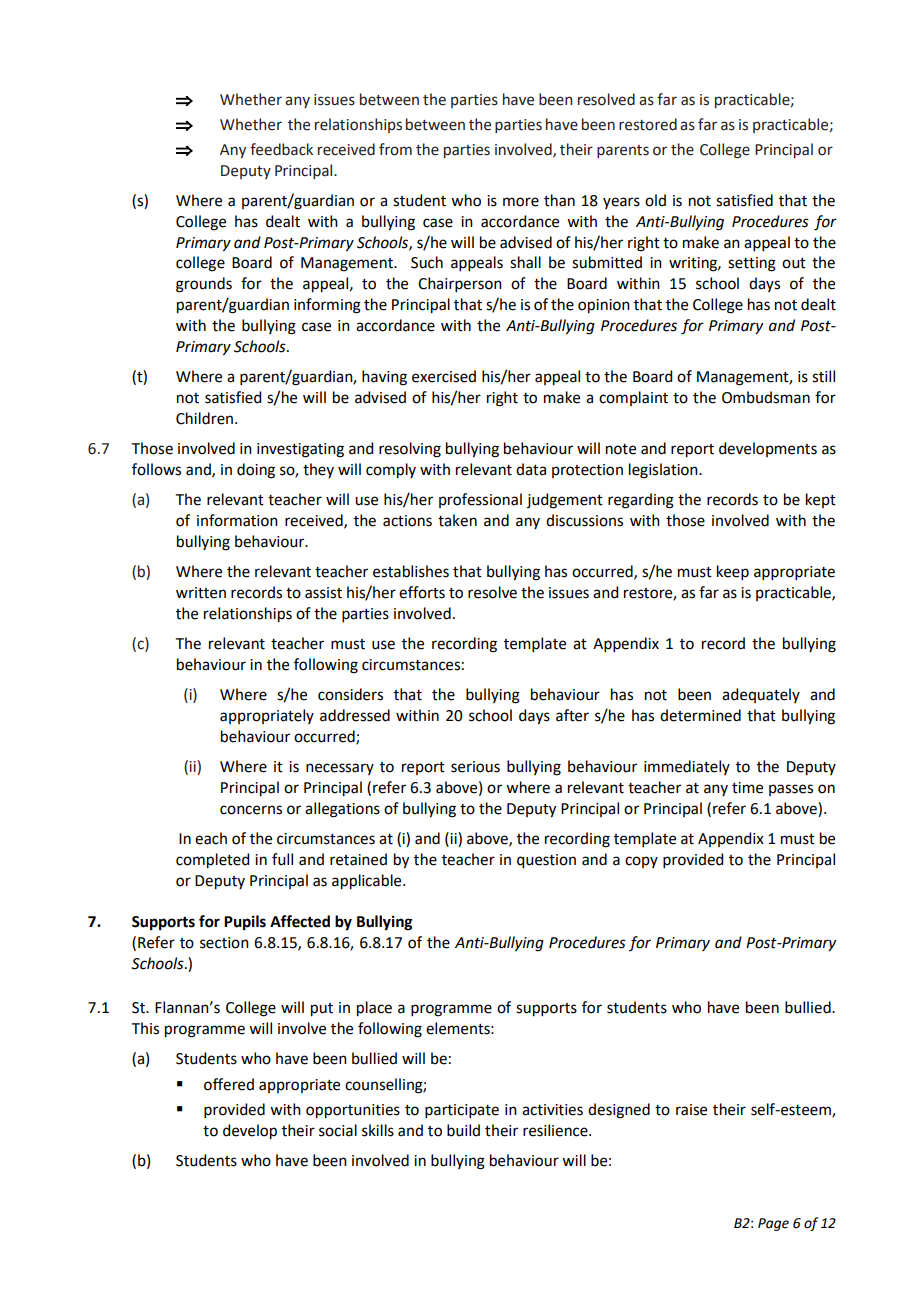  Describe the element at coordinates (773, 1224) in the image. I see `Page` at that location.
